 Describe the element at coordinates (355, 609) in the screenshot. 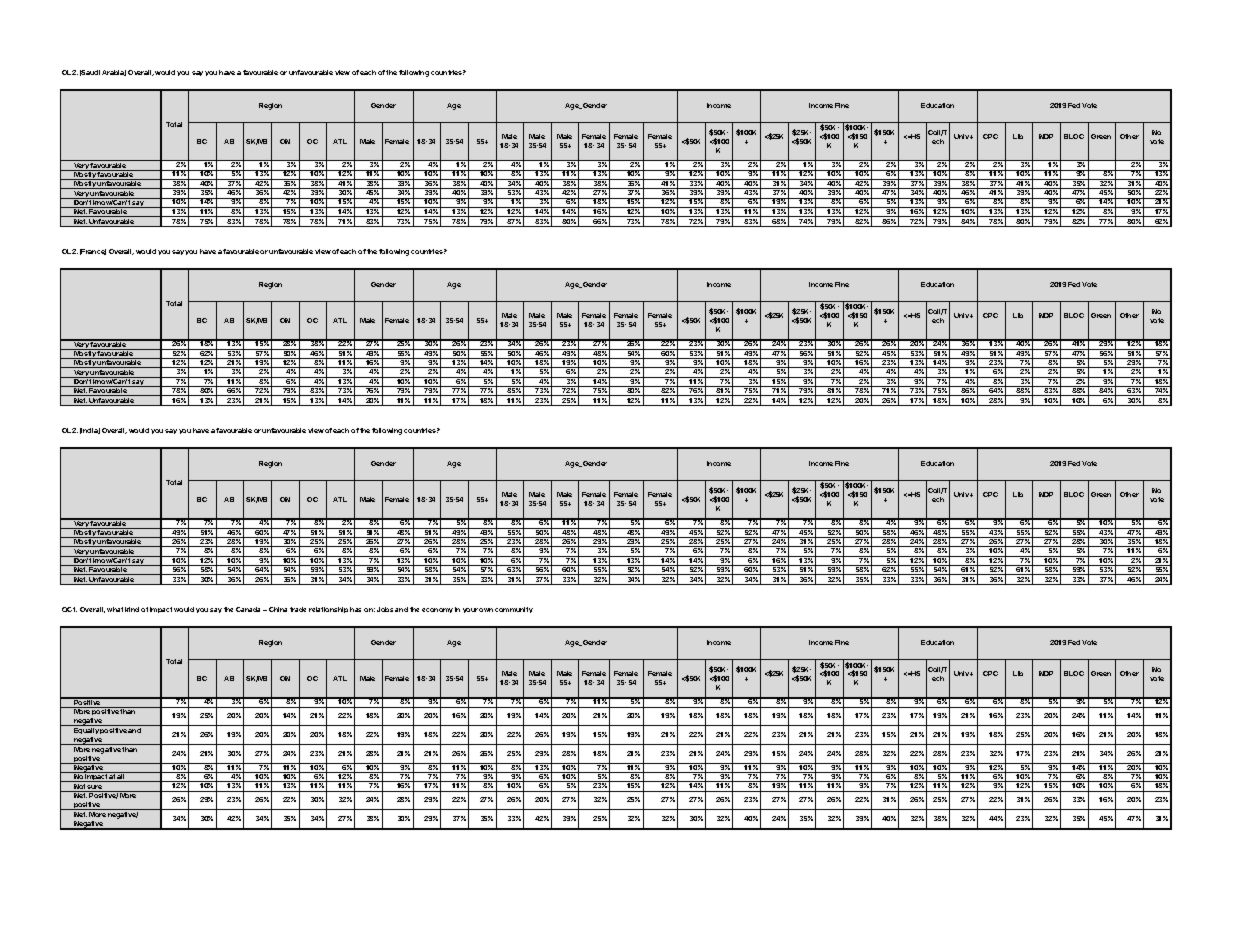

I see `has` at that location.
